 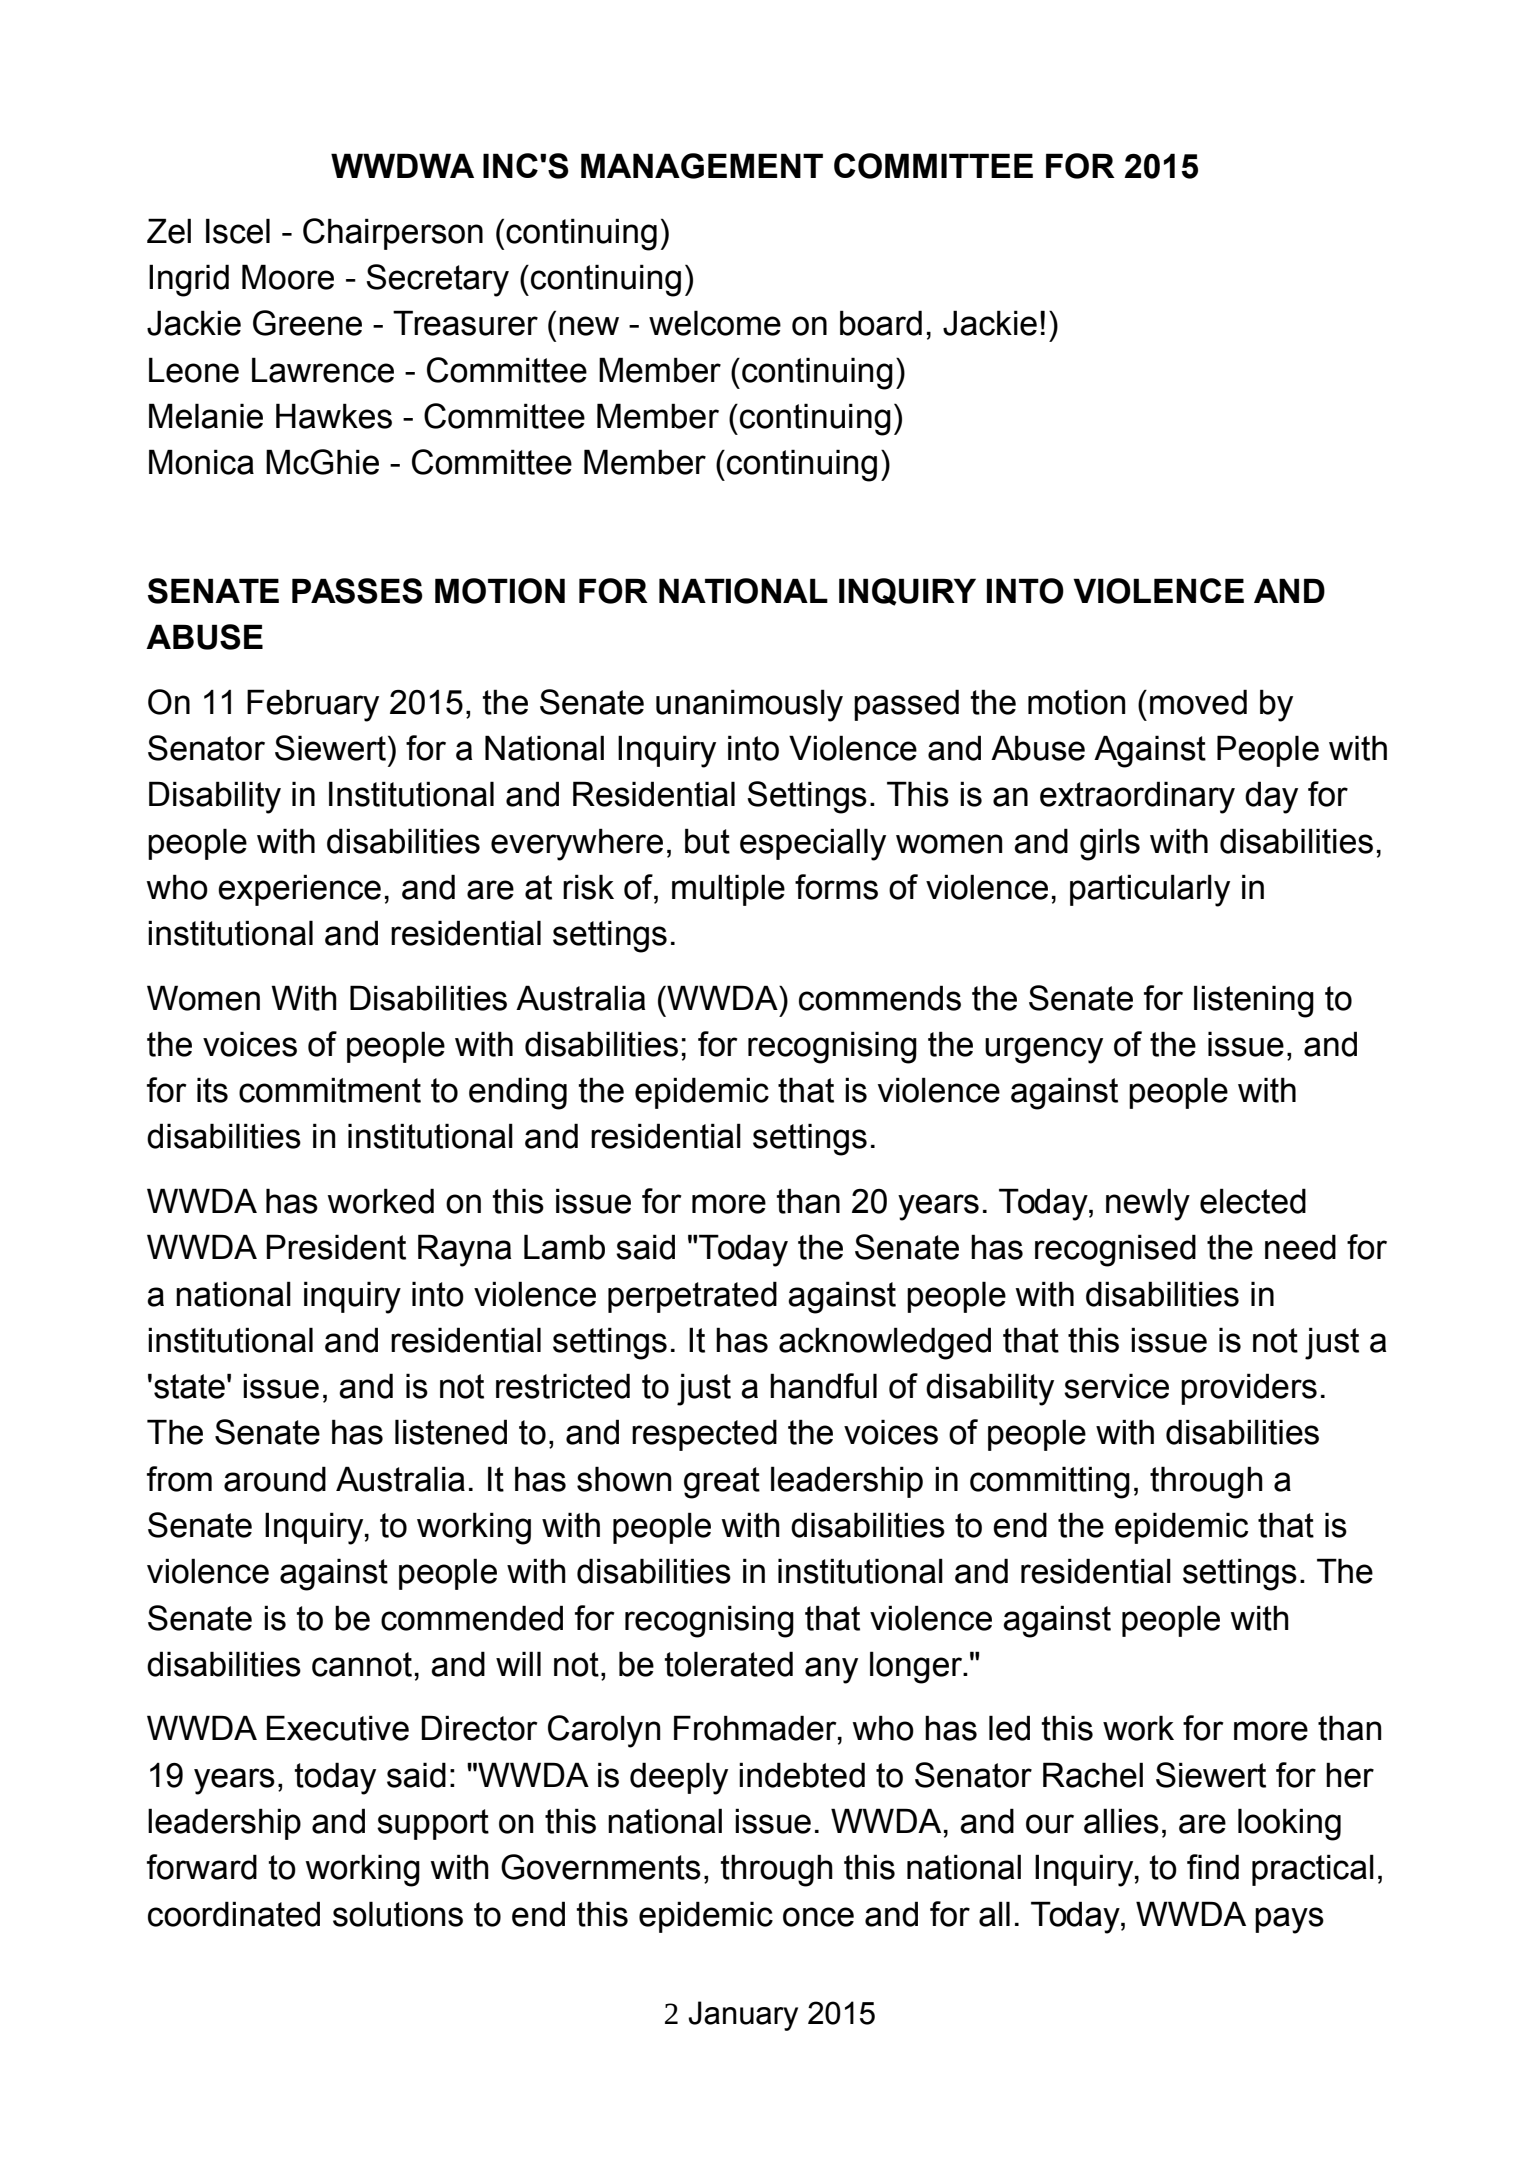 What do you see at coordinates (288, 277) in the page?
I see `Moore` at bounding box center [288, 277].
